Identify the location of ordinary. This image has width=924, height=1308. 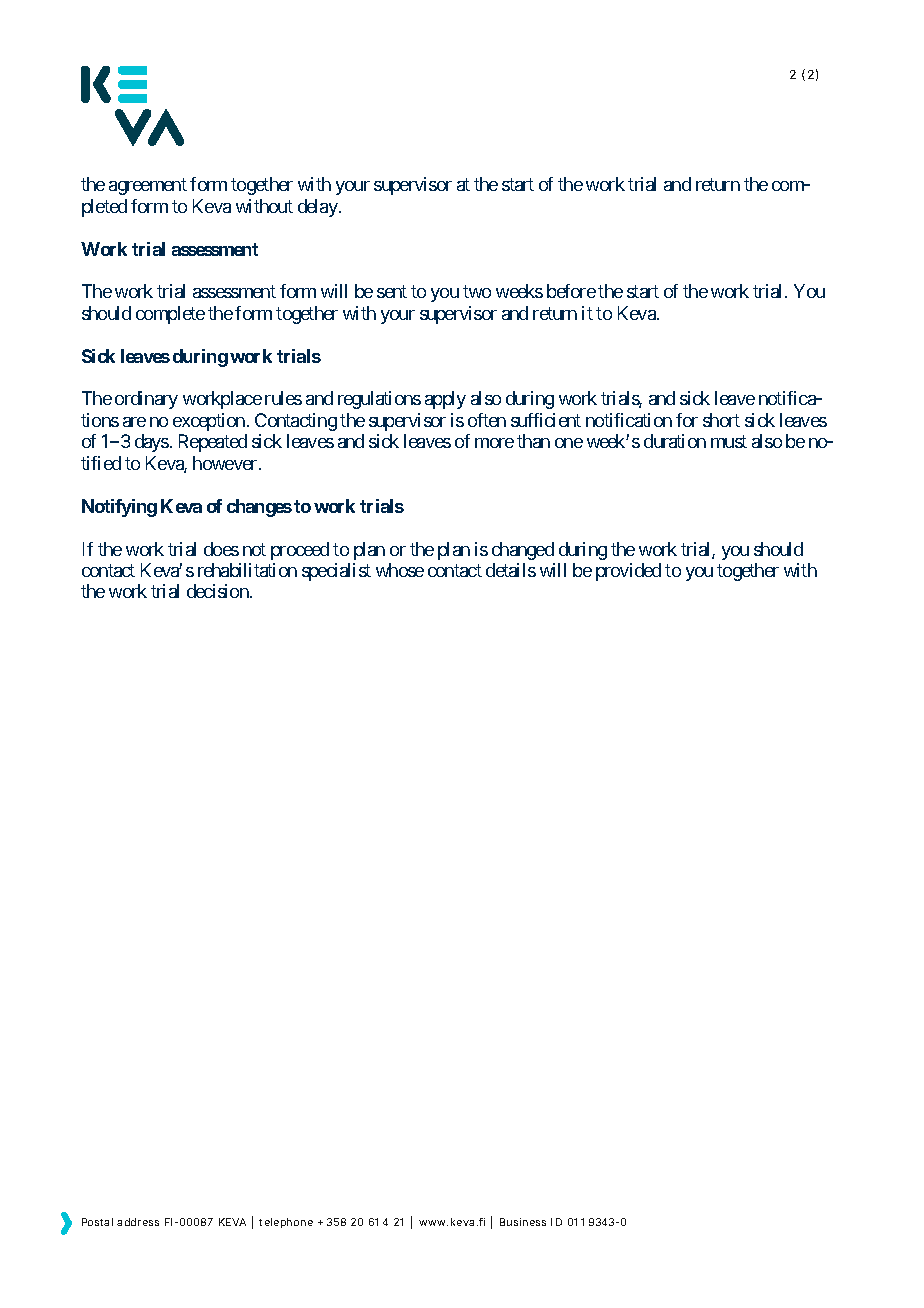
(146, 400).
